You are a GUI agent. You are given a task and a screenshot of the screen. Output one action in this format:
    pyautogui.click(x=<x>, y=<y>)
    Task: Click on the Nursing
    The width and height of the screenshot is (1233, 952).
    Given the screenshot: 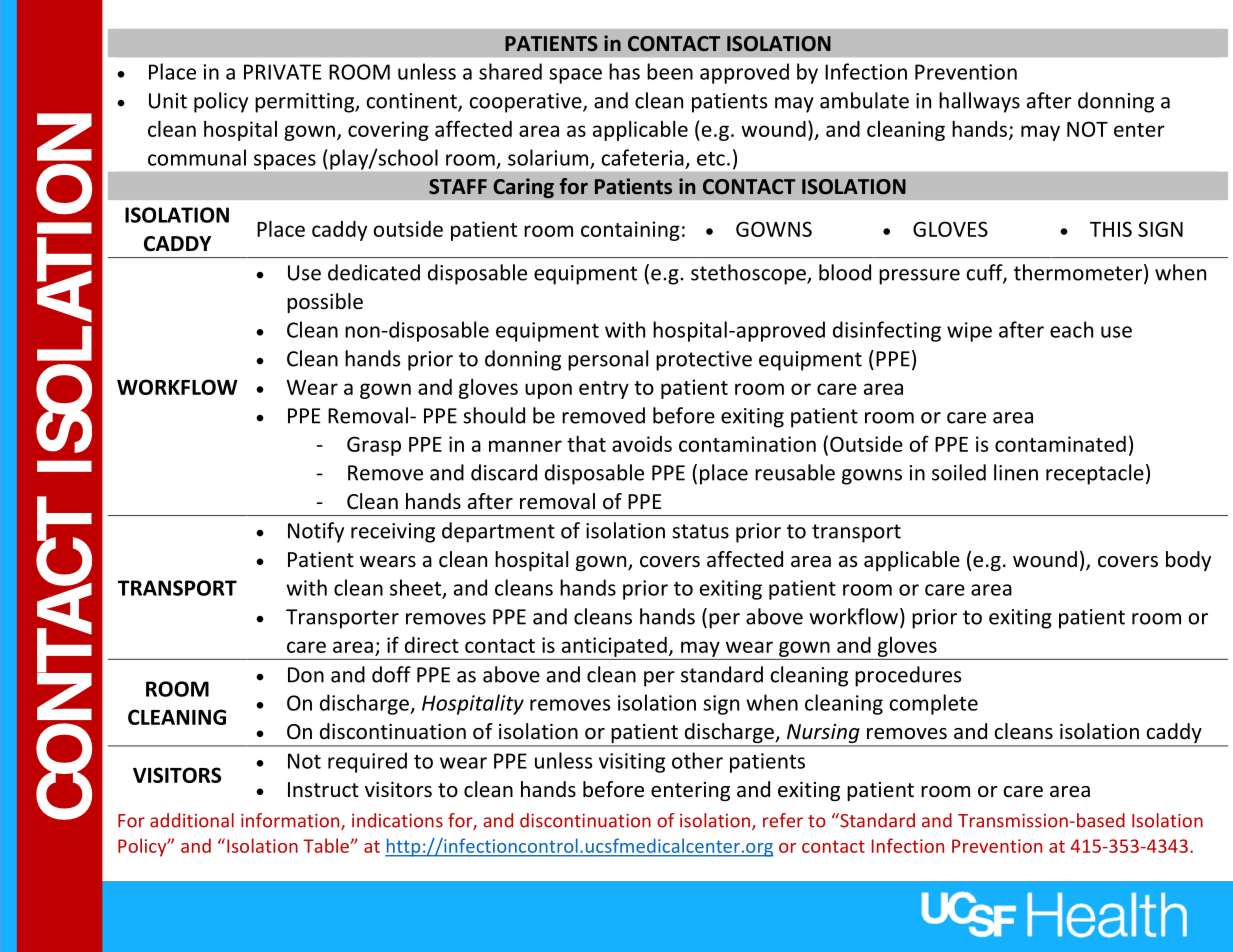 What is the action you would take?
    pyautogui.click(x=823, y=735)
